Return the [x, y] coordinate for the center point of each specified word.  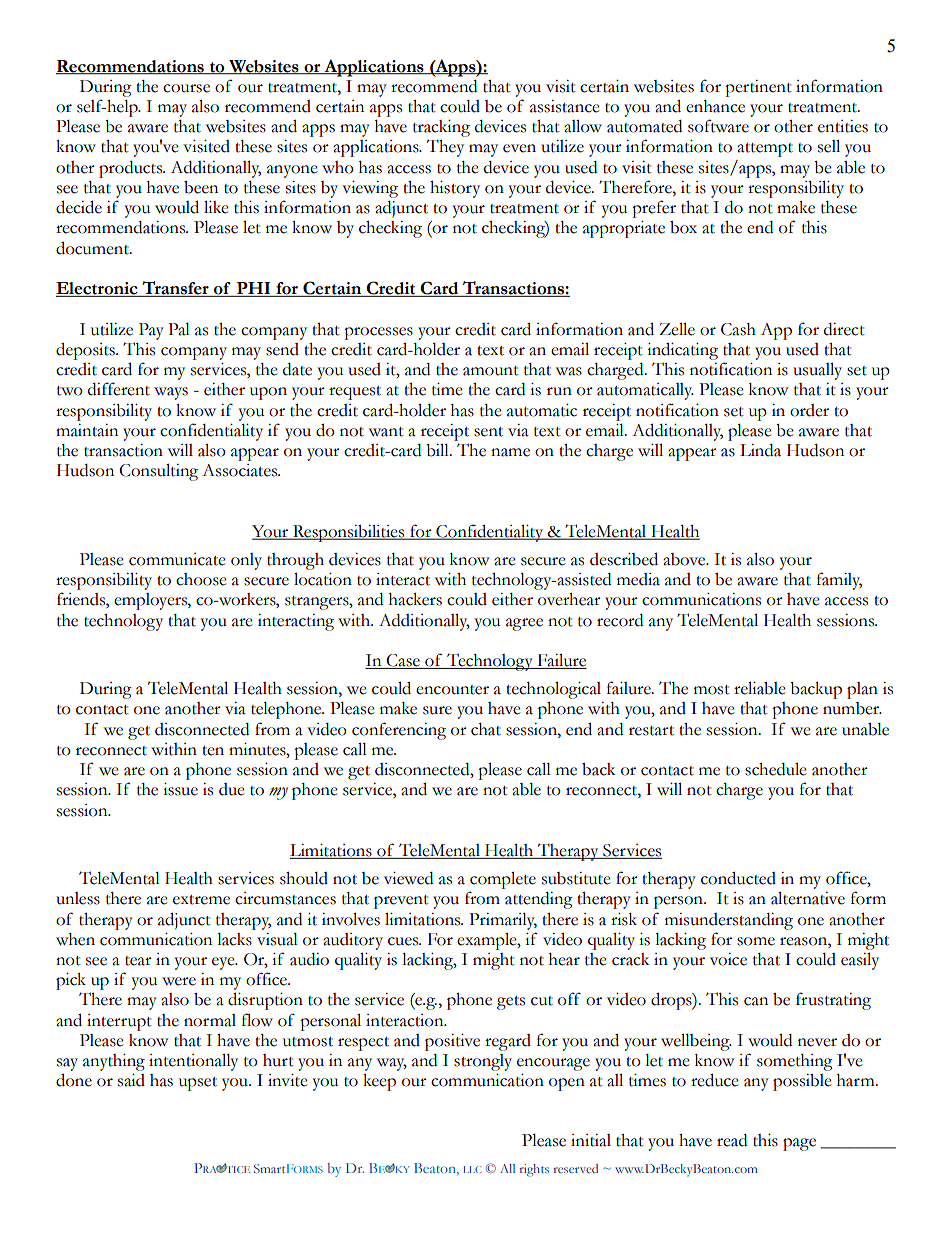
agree [524, 624]
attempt [765, 150]
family [839, 581]
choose [201, 579]
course [186, 88]
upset [198, 1084]
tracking [441, 128]
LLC [472, 1169]
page [799, 1144]
